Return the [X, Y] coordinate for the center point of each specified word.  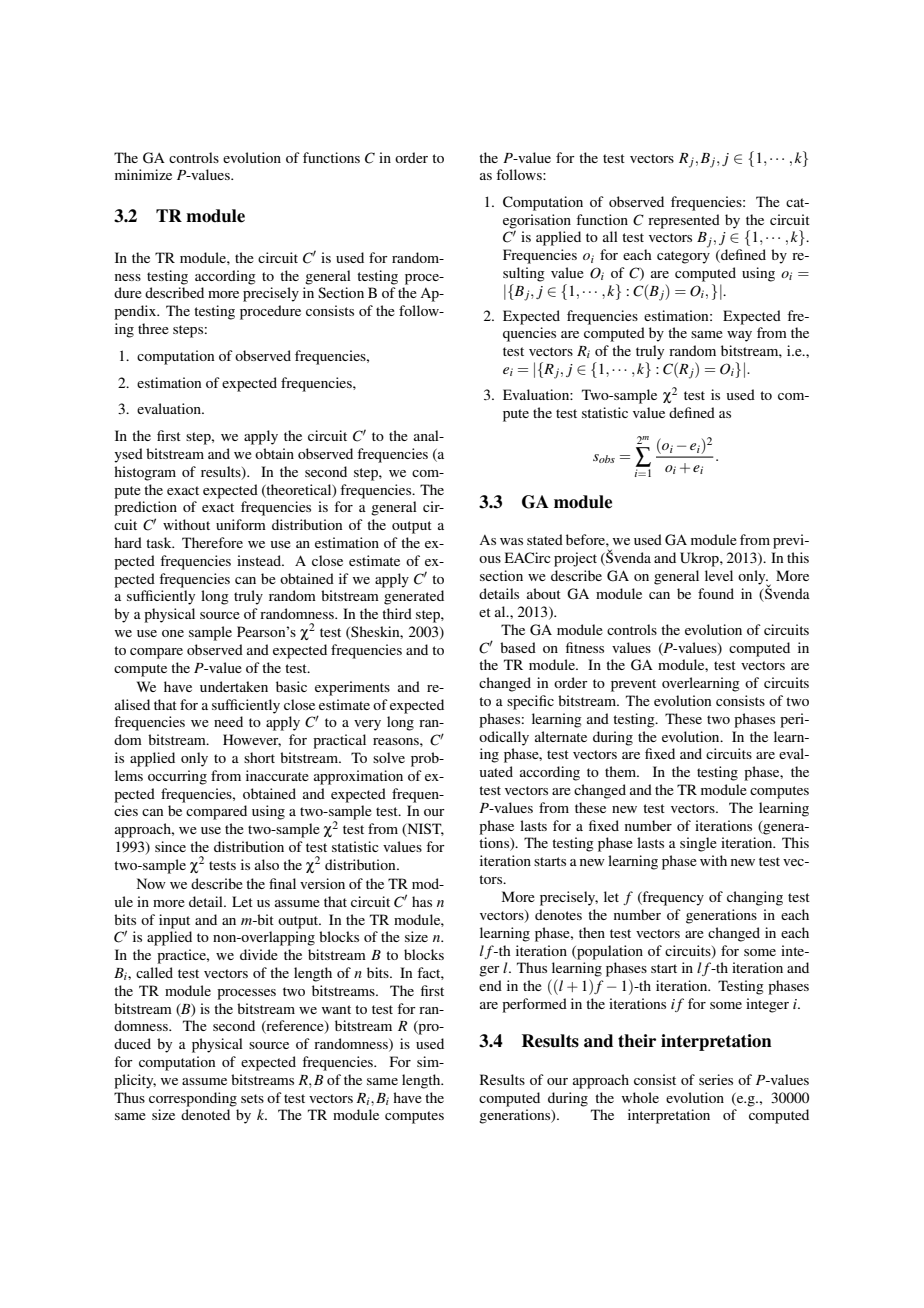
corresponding [193, 1099]
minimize [143, 174]
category [683, 257]
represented [684, 221]
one [173, 633]
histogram [145, 473]
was [511, 541]
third [397, 613]
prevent [633, 685]
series [716, 1079]
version [322, 883]
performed [534, 1005]
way [739, 336]
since [170, 846]
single [698, 844]
